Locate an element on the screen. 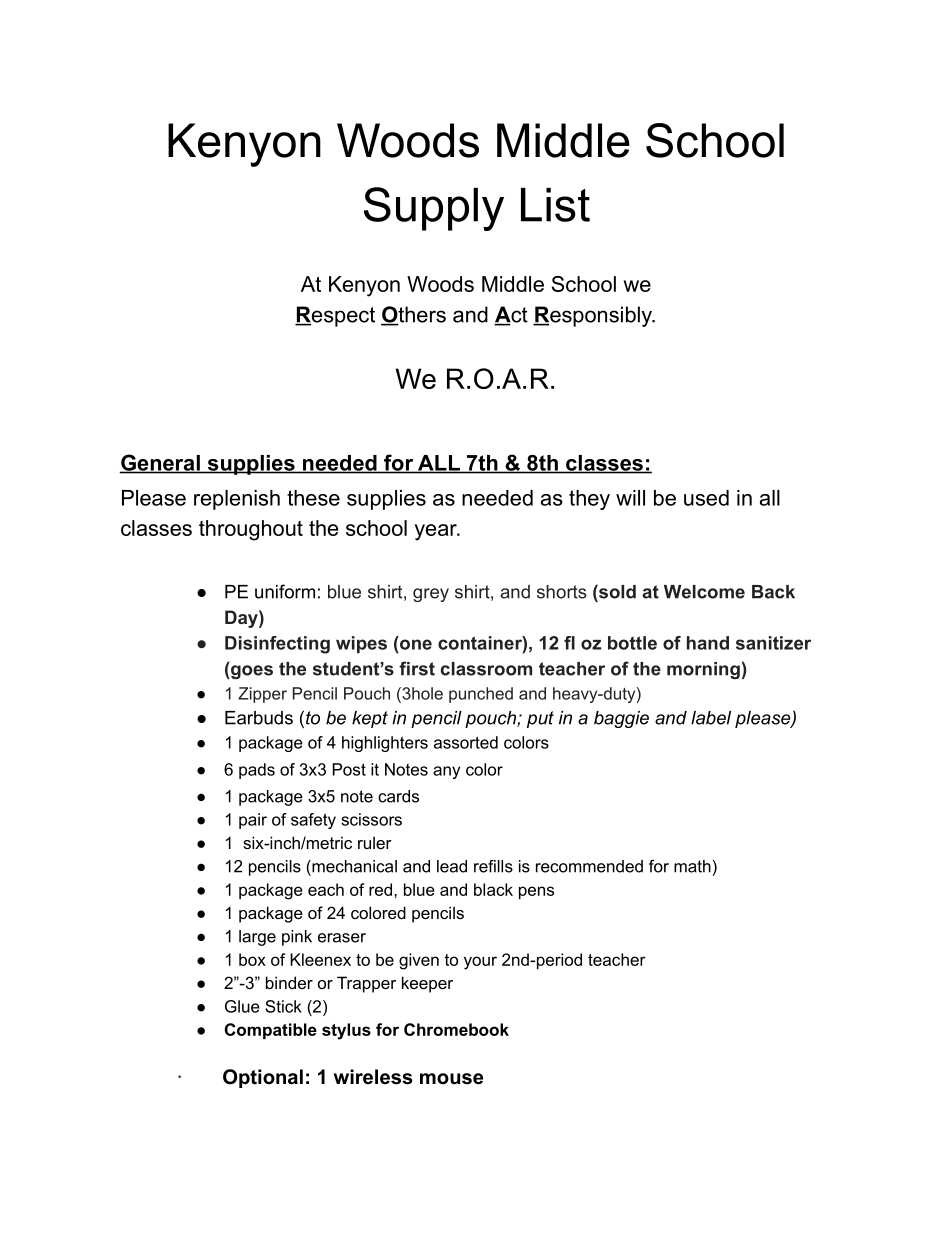 The height and width of the screenshot is (1233, 952). Supply is located at coordinates (434, 209).
